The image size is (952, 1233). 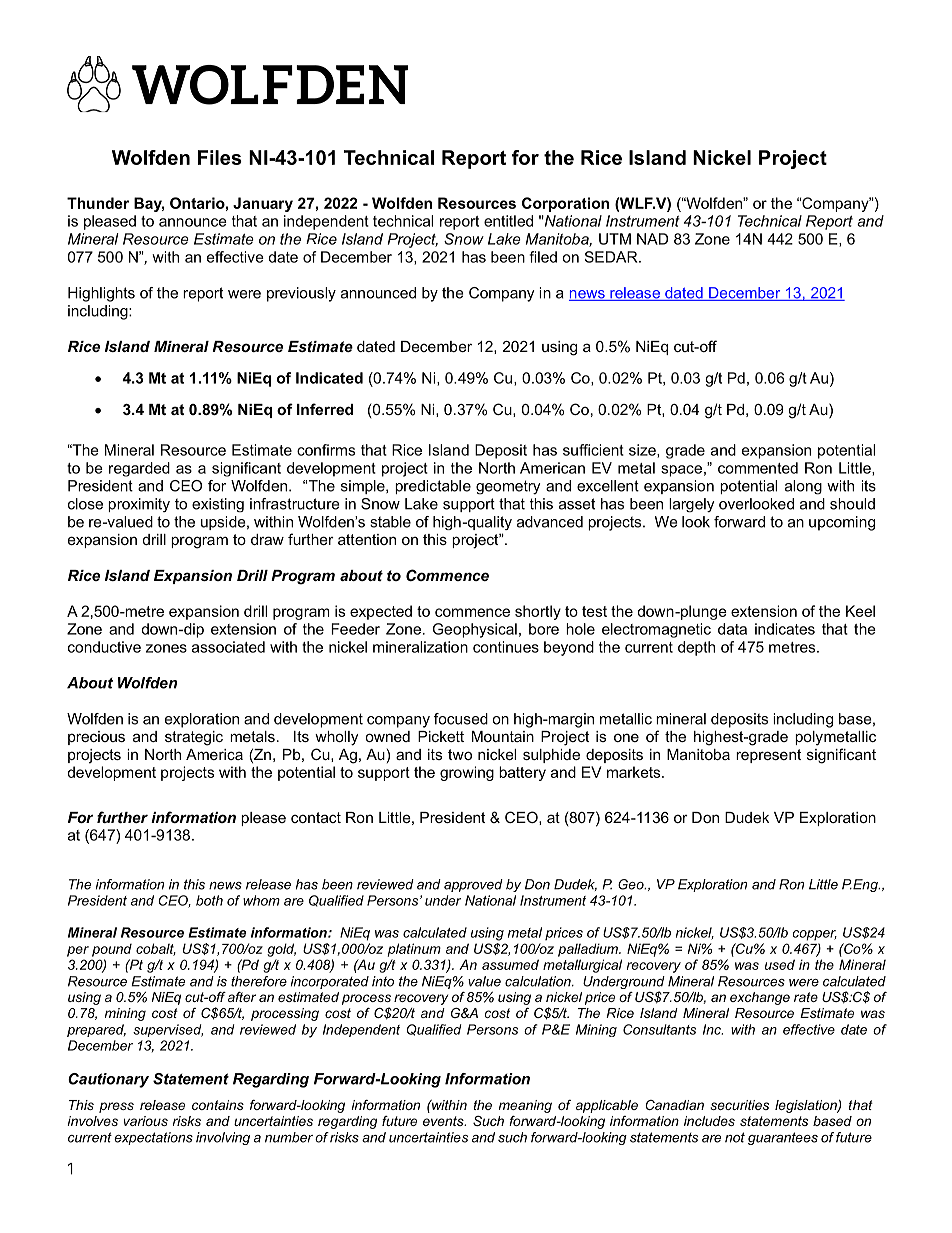 I want to click on UTM, so click(x=615, y=239).
